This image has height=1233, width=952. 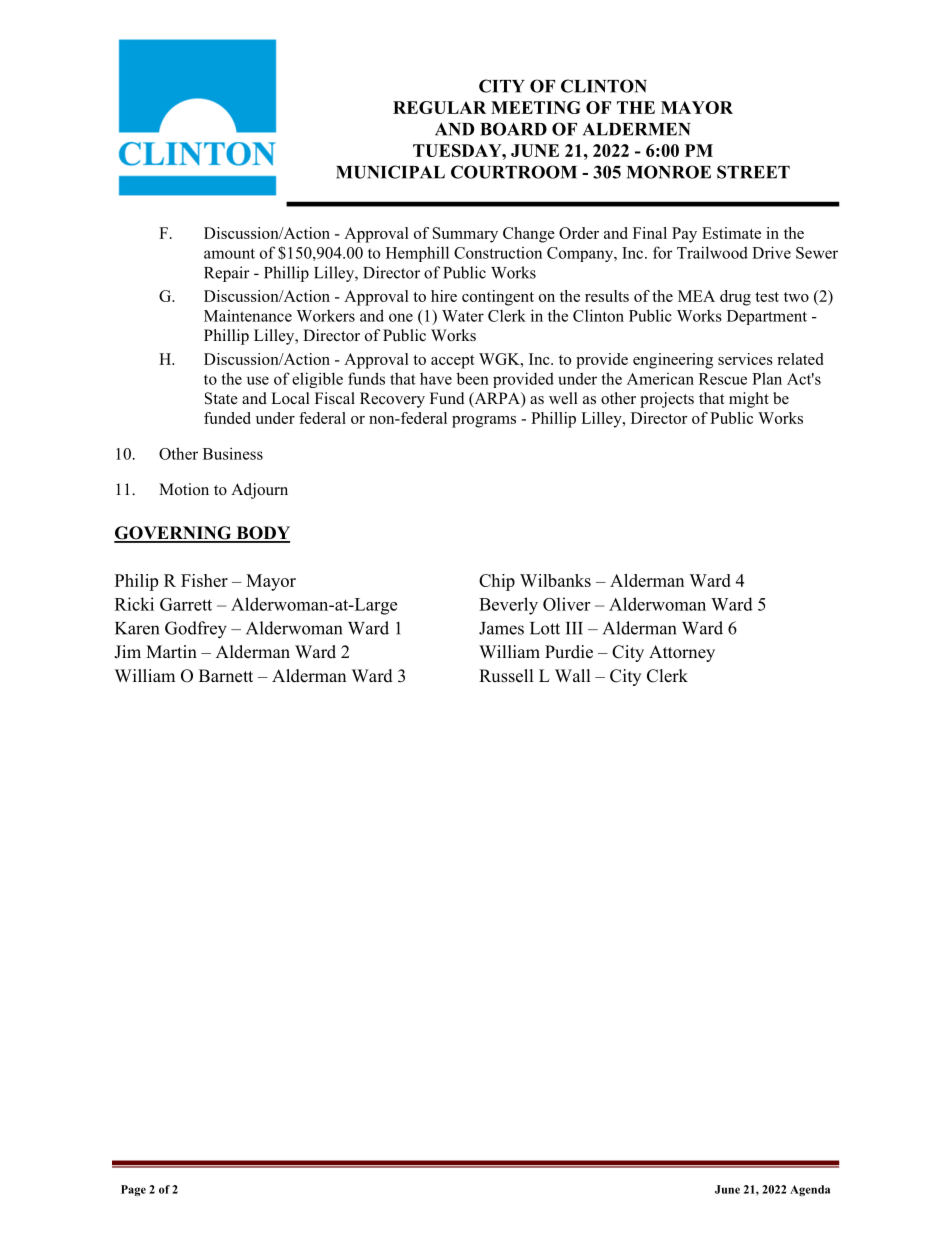 I want to click on BOARD, so click(x=513, y=129).
